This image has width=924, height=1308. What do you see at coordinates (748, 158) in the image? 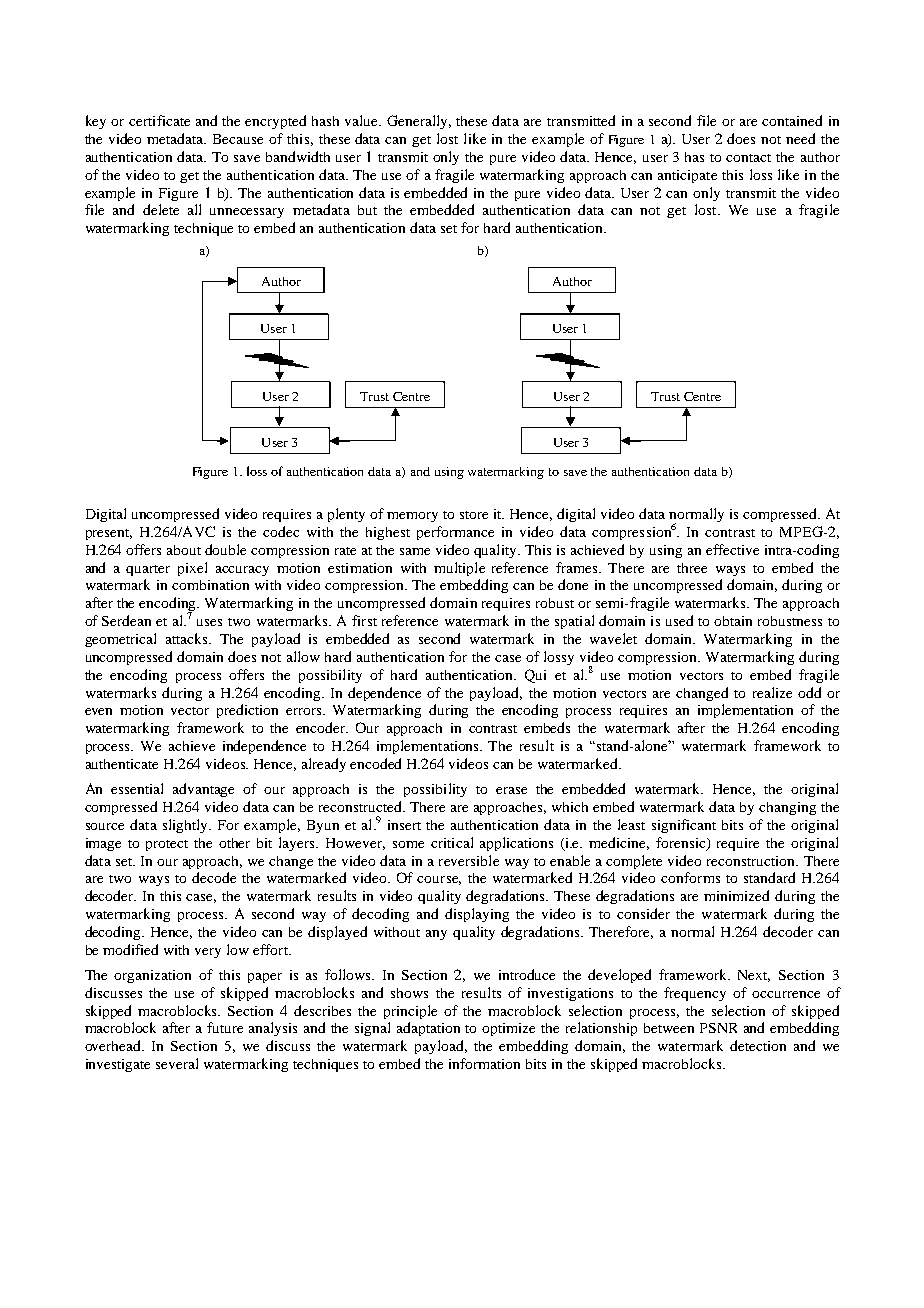
I see `contact` at bounding box center [748, 158].
